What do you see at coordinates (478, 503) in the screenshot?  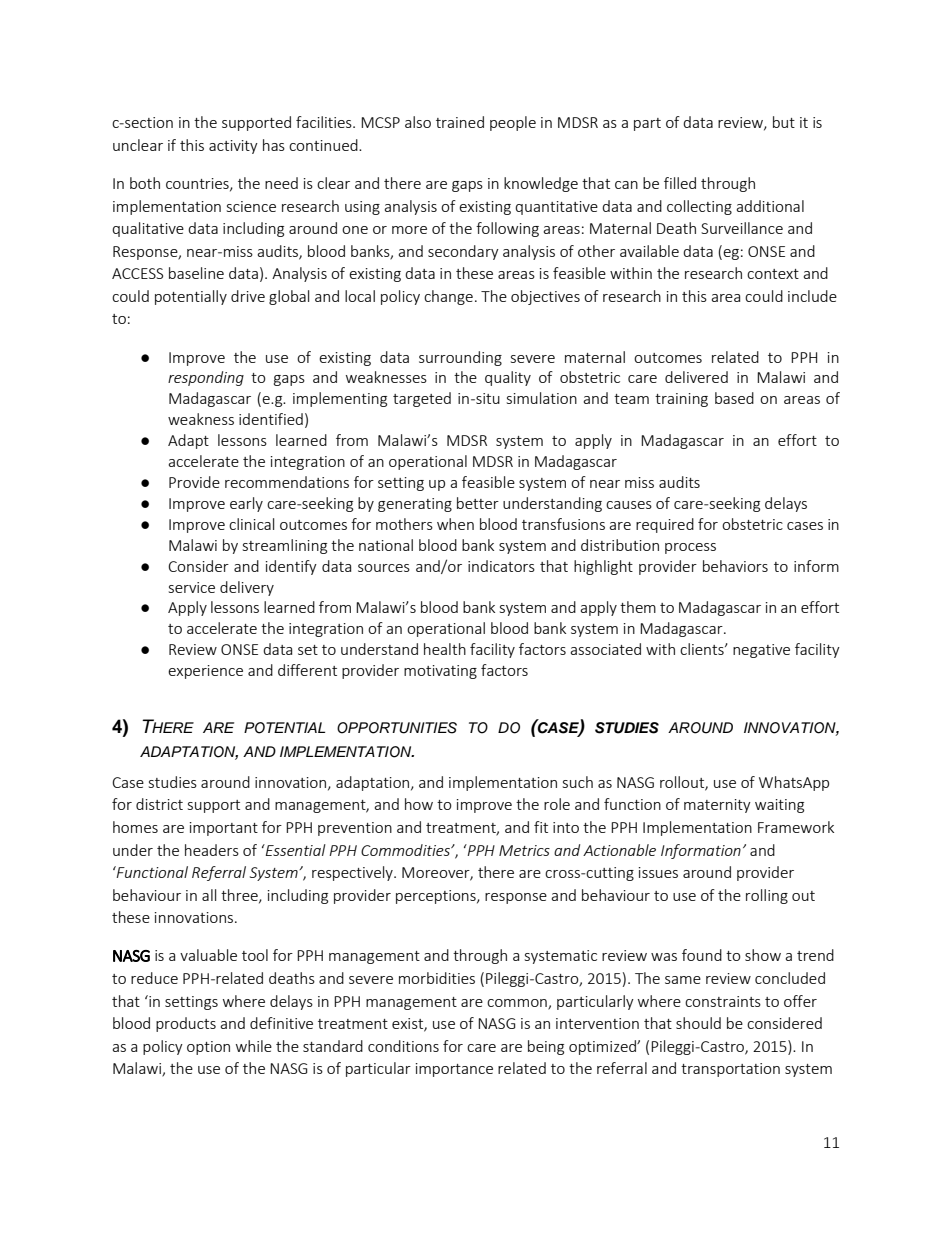 I see `better` at bounding box center [478, 503].
